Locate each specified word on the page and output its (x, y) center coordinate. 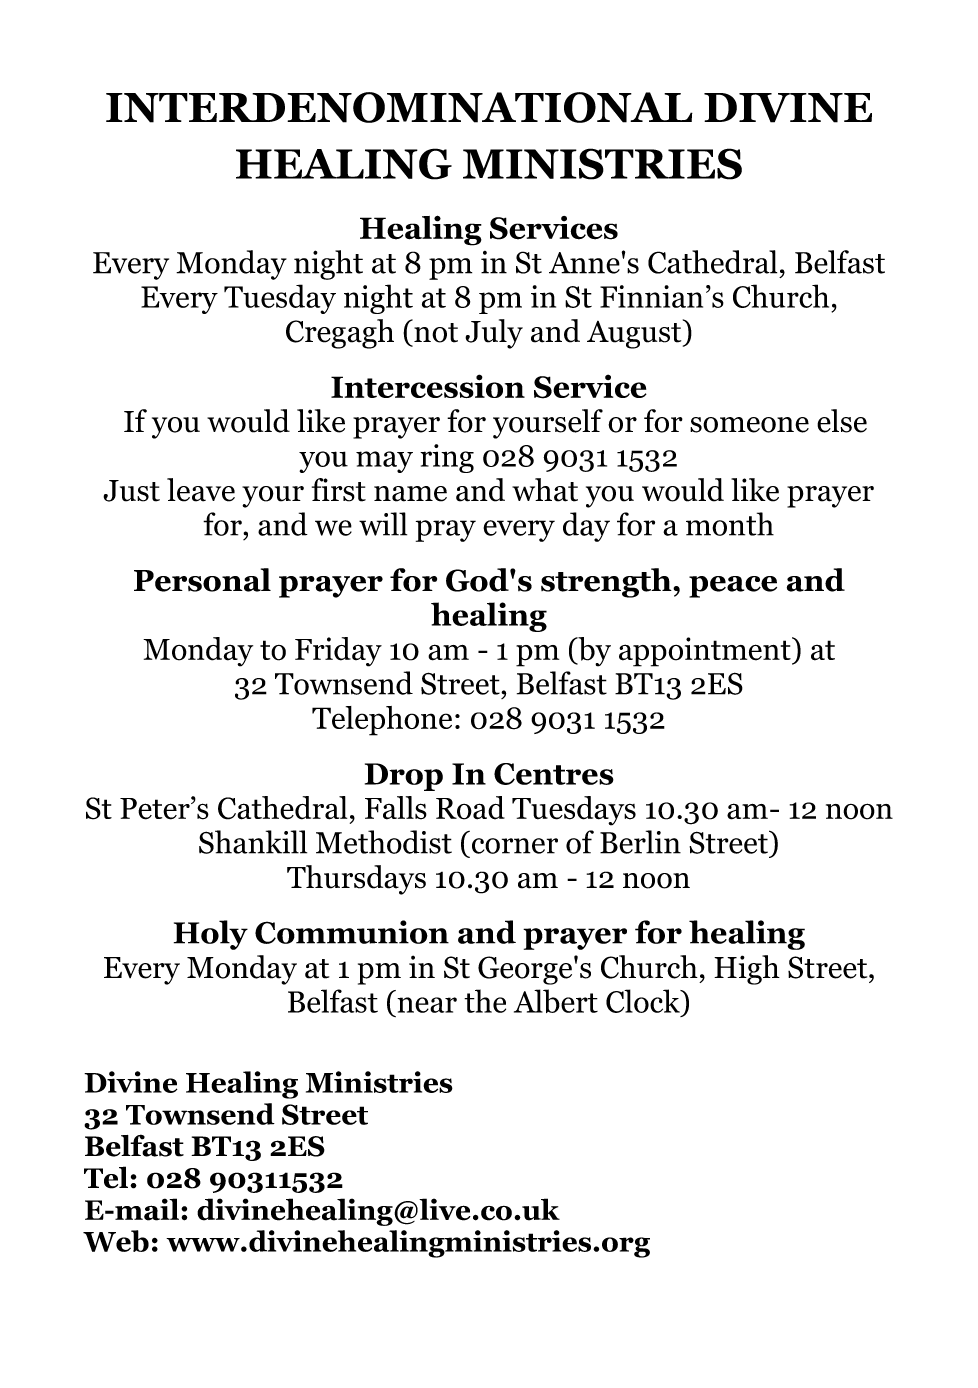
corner (515, 846)
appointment (706, 652)
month (730, 524)
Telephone (382, 721)
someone (749, 425)
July (494, 334)
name (410, 494)
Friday (338, 652)
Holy (211, 935)
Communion (352, 932)
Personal (202, 580)
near (427, 1005)
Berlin (640, 842)
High (747, 970)
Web (116, 1241)
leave (201, 490)
